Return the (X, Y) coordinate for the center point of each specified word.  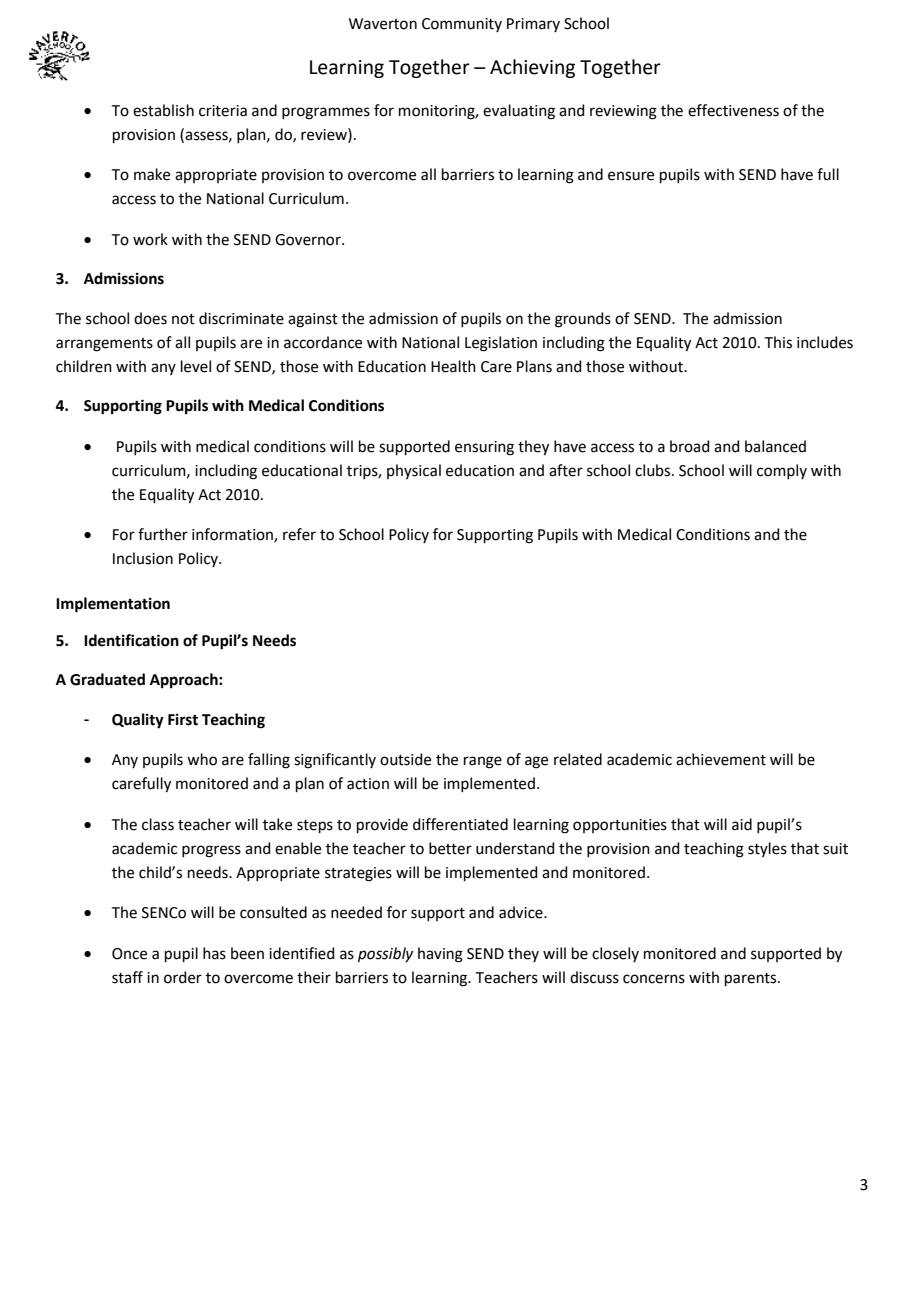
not (183, 319)
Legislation (501, 344)
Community (462, 25)
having (440, 955)
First (183, 719)
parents (752, 979)
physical (414, 471)
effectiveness (733, 110)
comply (782, 471)
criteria (223, 111)
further (163, 534)
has (214, 953)
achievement (721, 759)
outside (405, 759)
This (778, 342)
